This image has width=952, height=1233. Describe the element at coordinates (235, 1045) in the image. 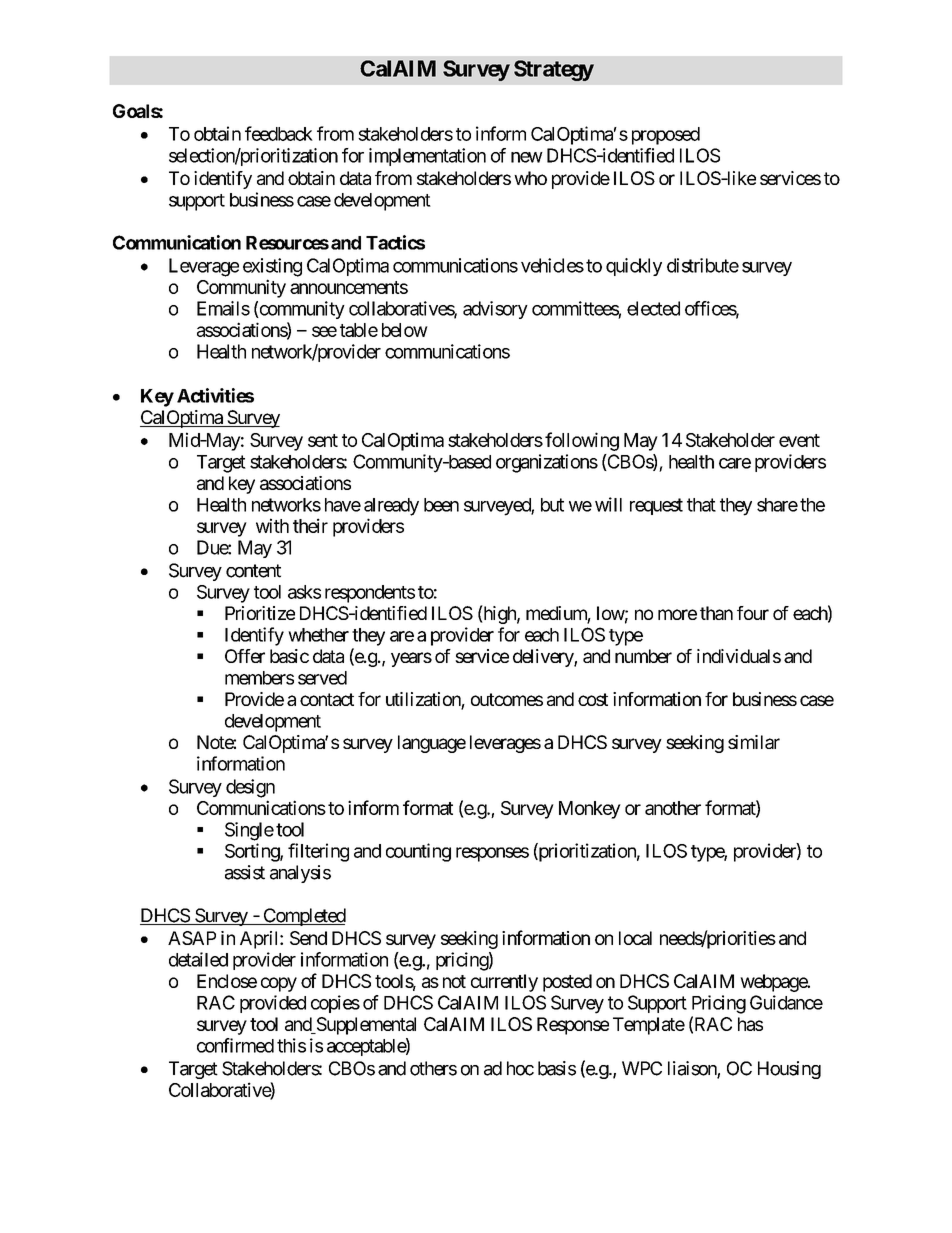

I see `confirmed` at that location.
